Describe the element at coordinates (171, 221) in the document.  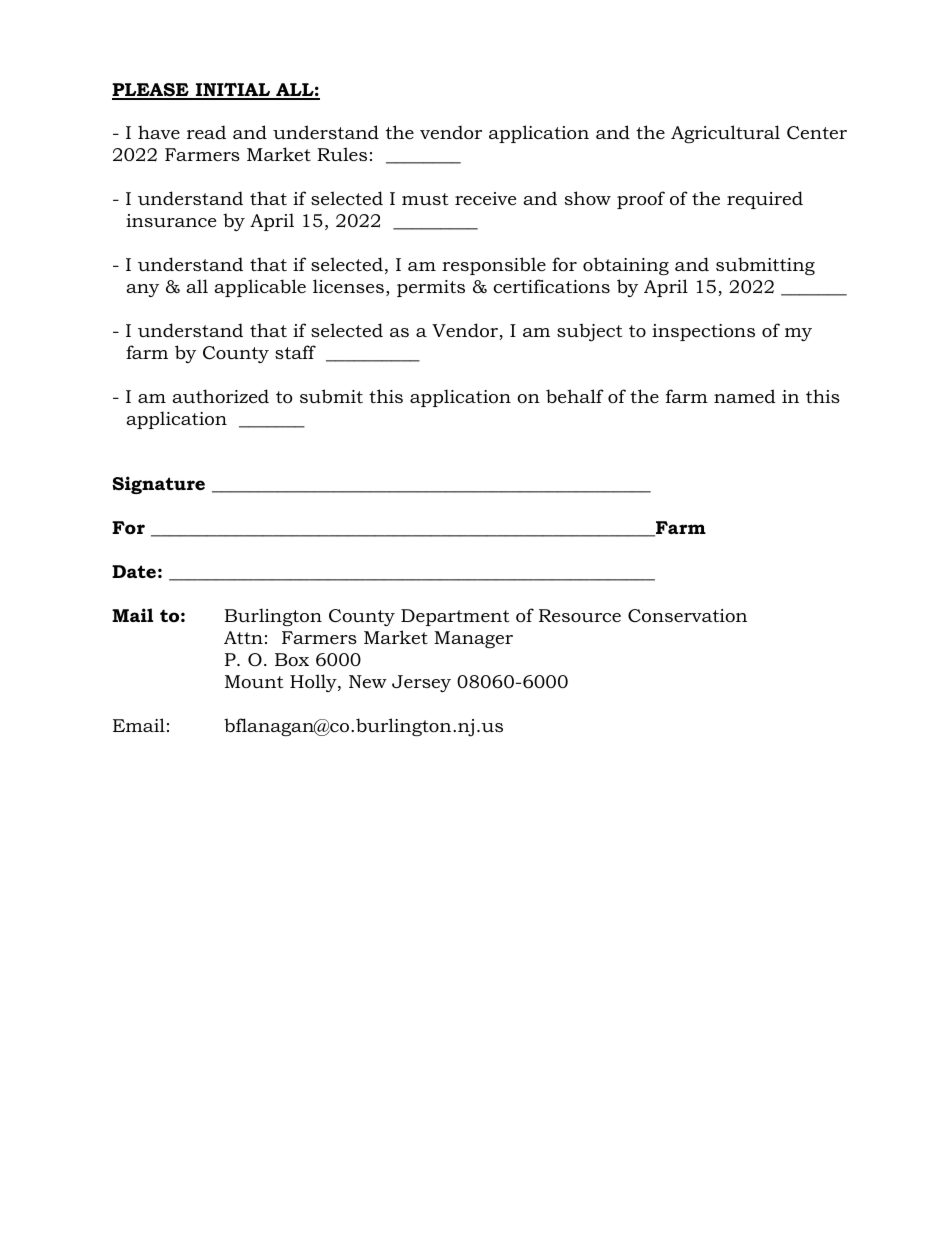
I see `insurance` at that location.
